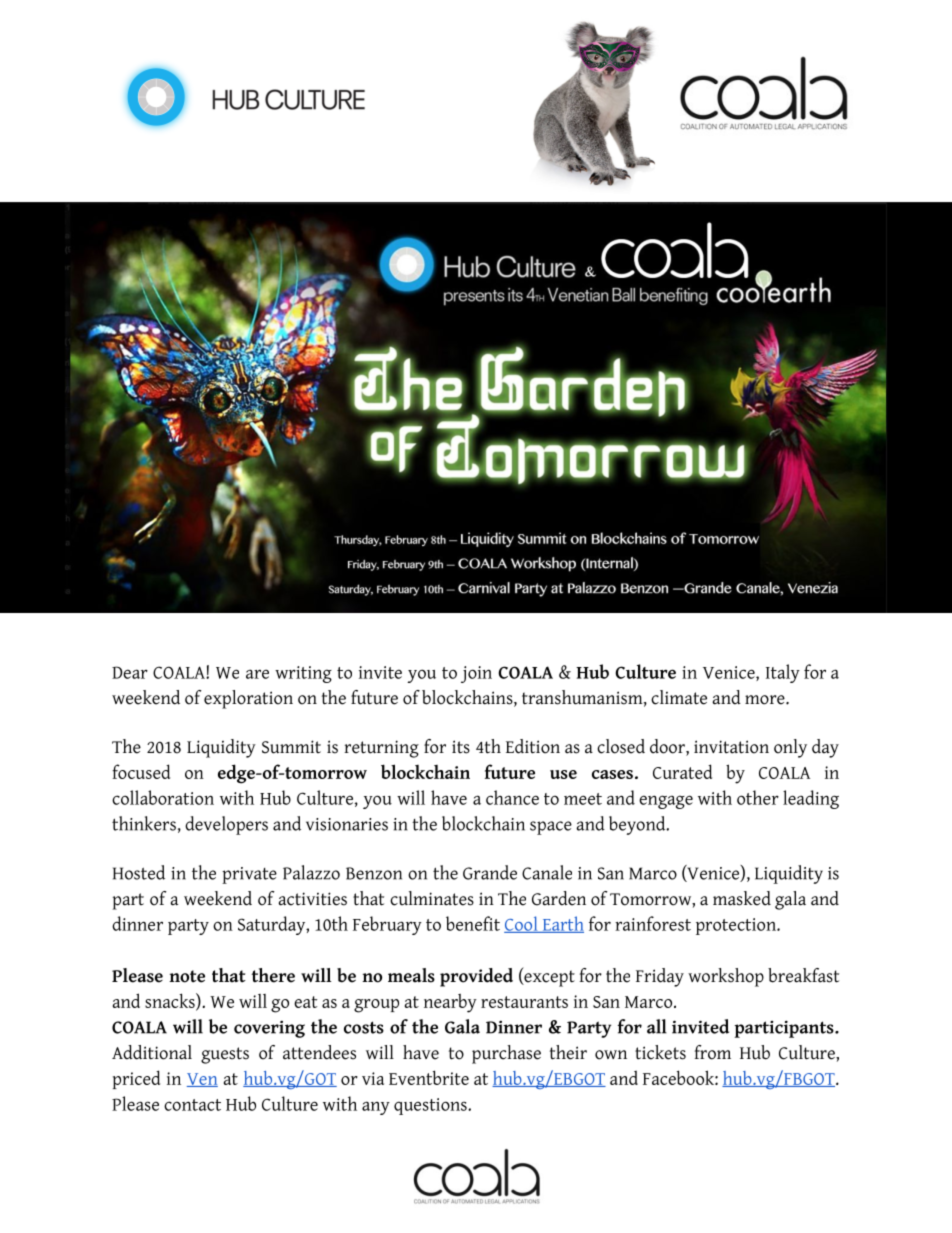 Image resolution: width=952 pixels, height=1233 pixels. What do you see at coordinates (742, 898) in the document?
I see `masked` at bounding box center [742, 898].
